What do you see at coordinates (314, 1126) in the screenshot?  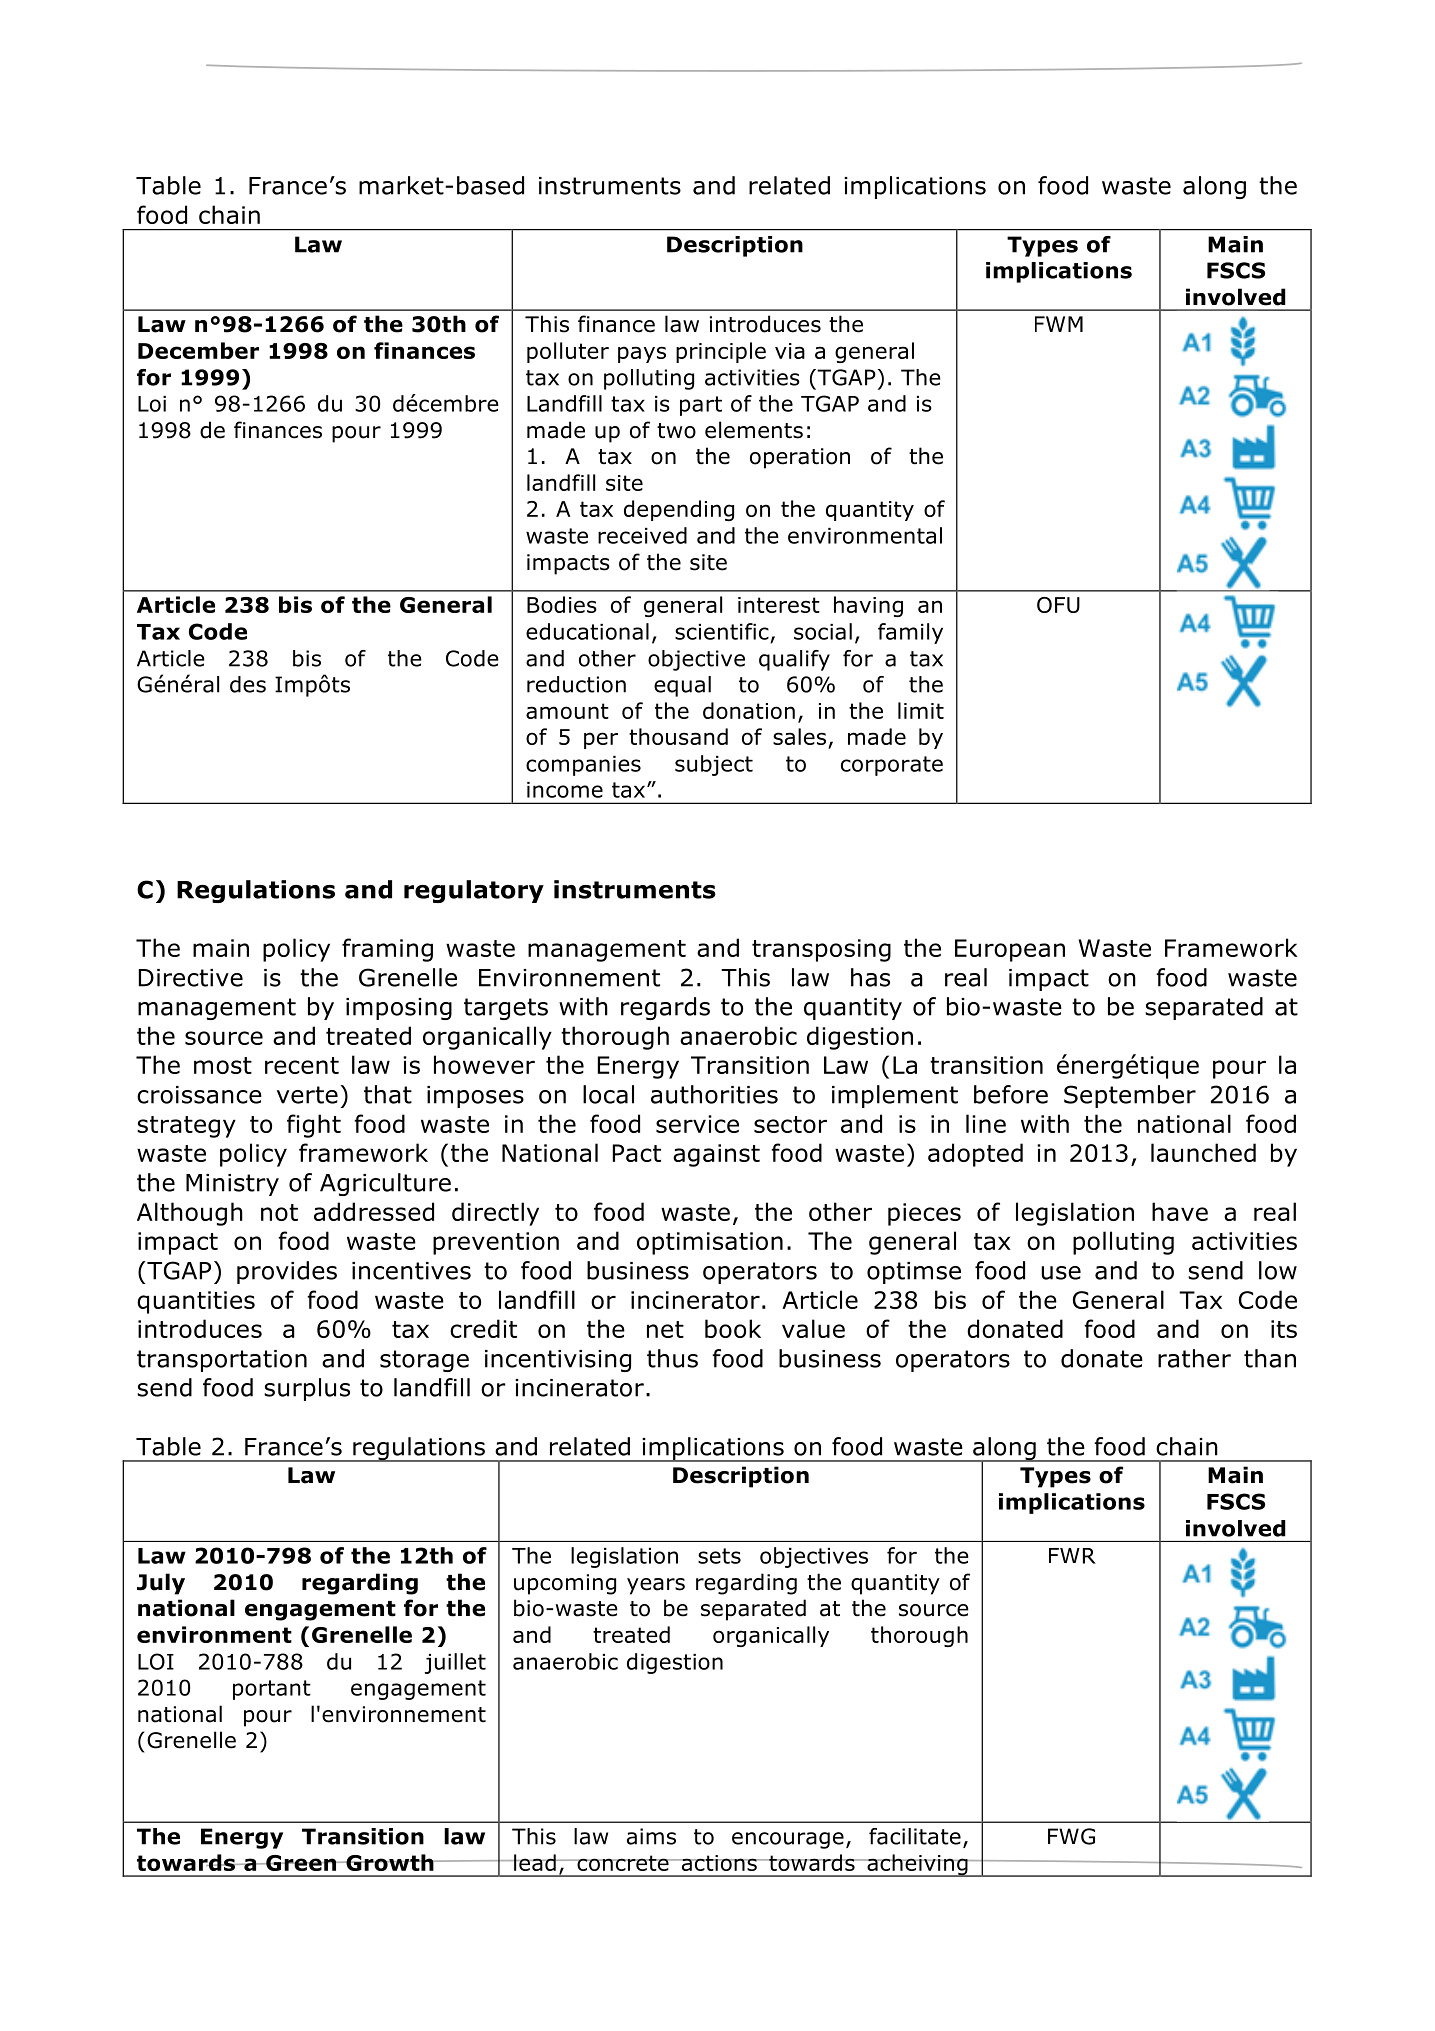 I see `fight` at bounding box center [314, 1126].
